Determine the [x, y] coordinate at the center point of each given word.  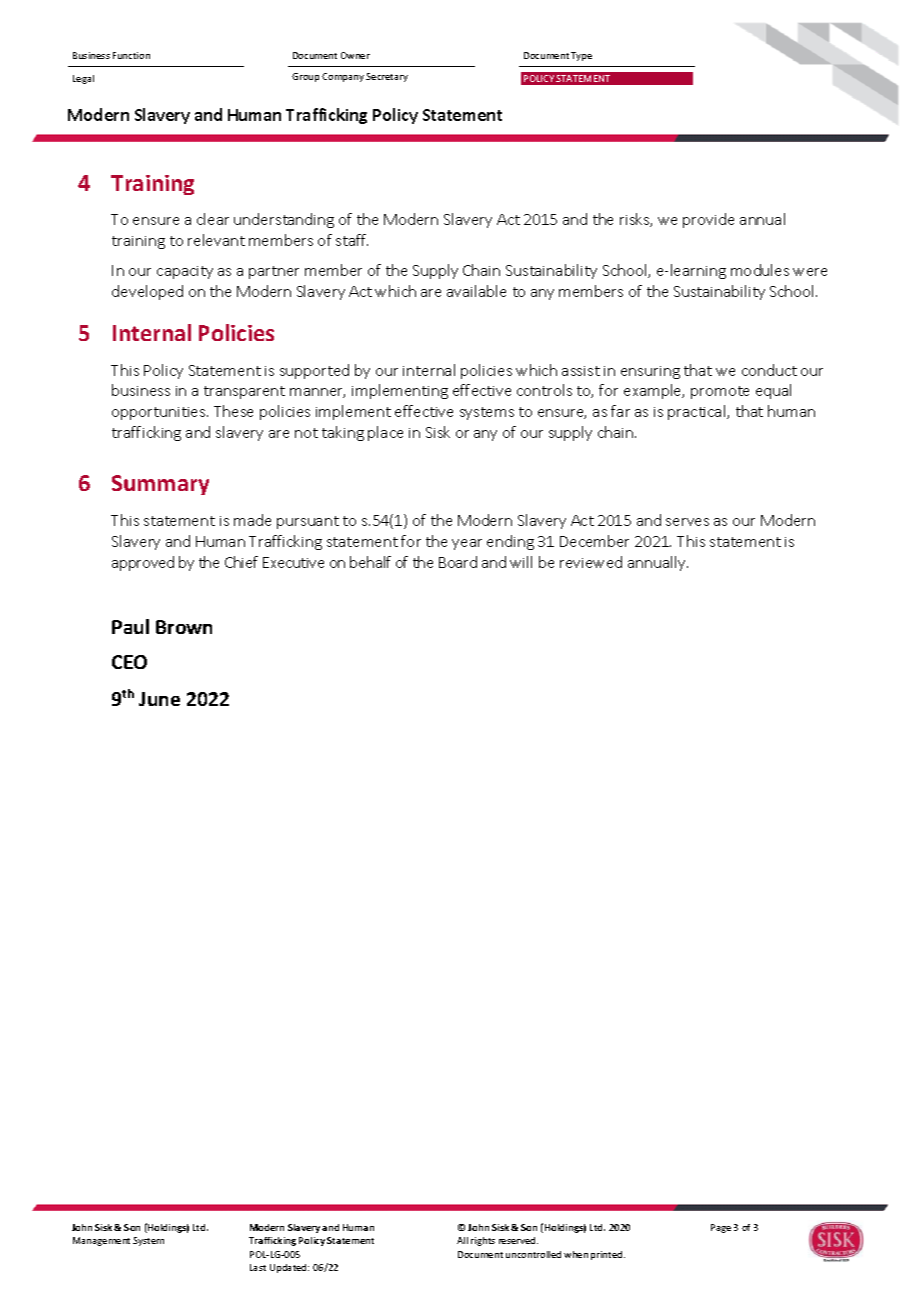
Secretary [387, 77]
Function [131, 55]
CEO [129, 662]
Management [101, 1241]
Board [458, 562]
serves [687, 522]
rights [483, 1241]
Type [581, 56]
